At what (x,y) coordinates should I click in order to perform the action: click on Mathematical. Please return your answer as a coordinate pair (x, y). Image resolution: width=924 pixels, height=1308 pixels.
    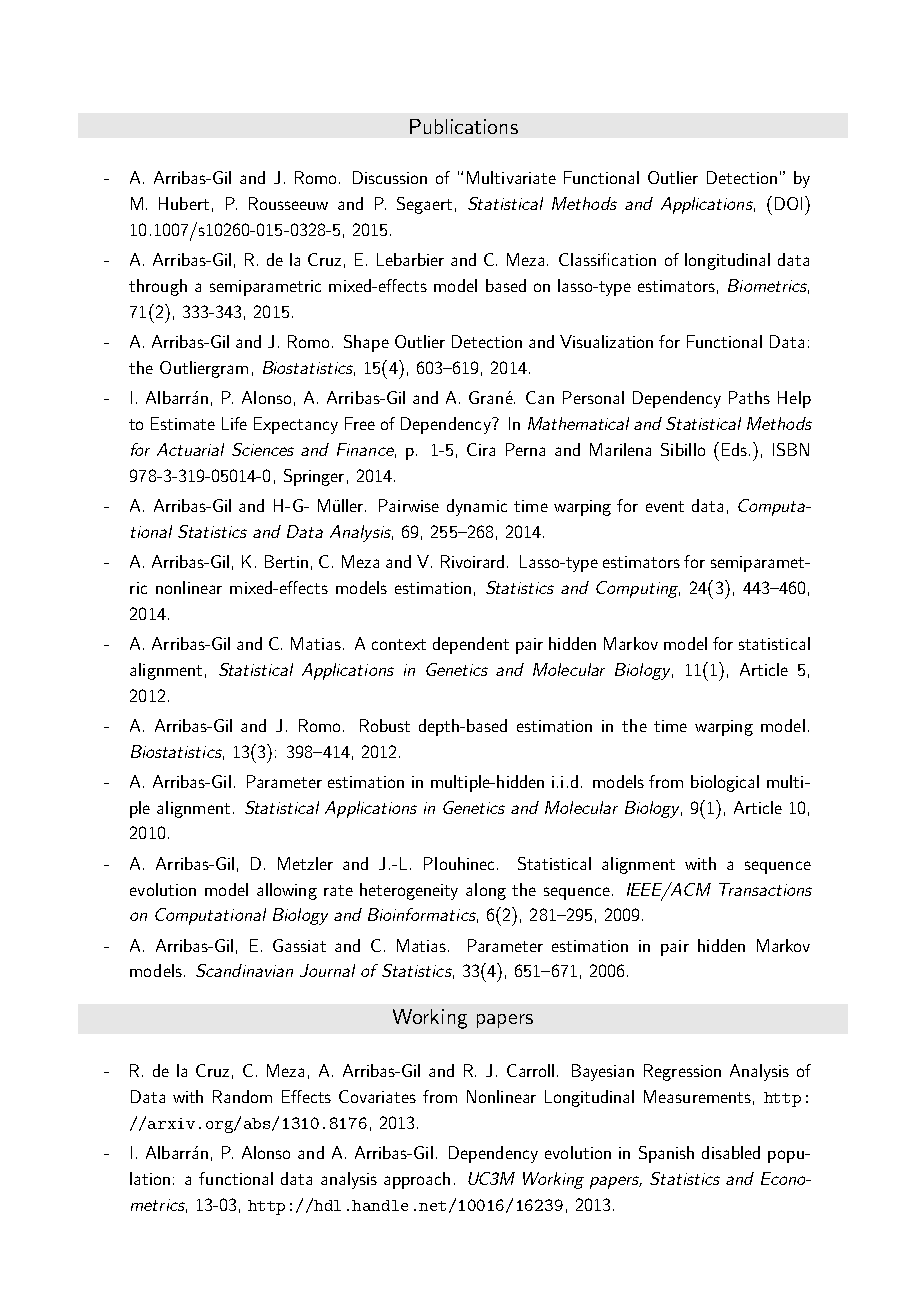
    Looking at the image, I should click on (578, 423).
